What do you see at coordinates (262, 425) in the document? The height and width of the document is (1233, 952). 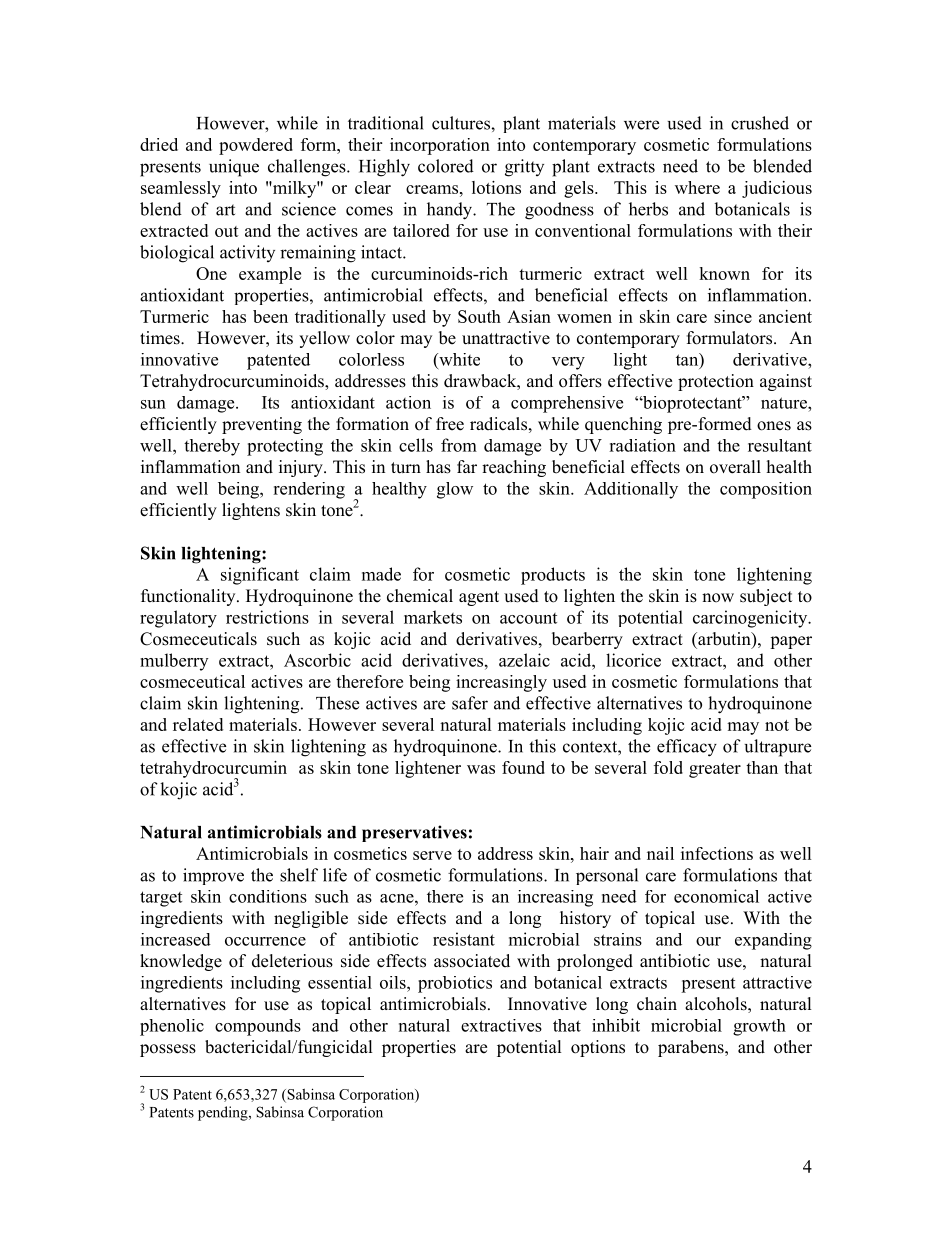 I see `preventing` at bounding box center [262, 425].
